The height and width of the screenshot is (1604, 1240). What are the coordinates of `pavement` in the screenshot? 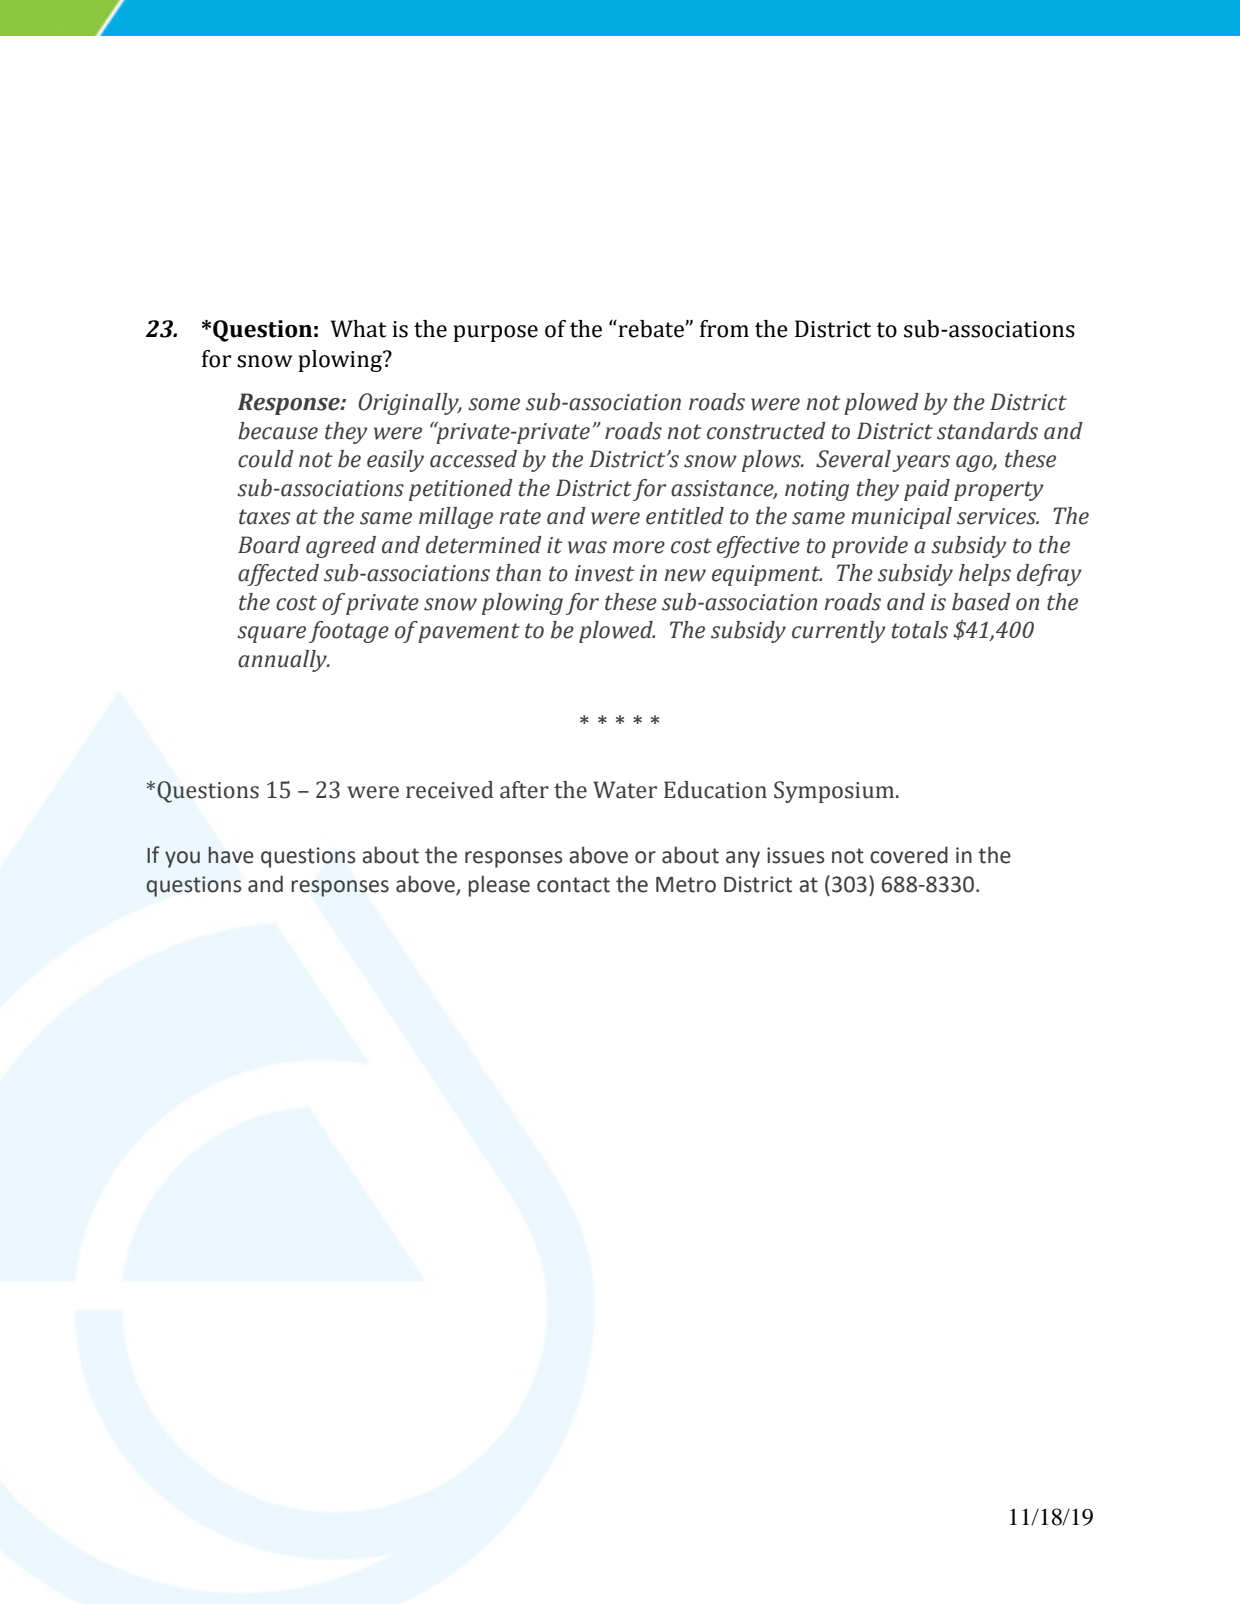 It's located at (469, 633).
